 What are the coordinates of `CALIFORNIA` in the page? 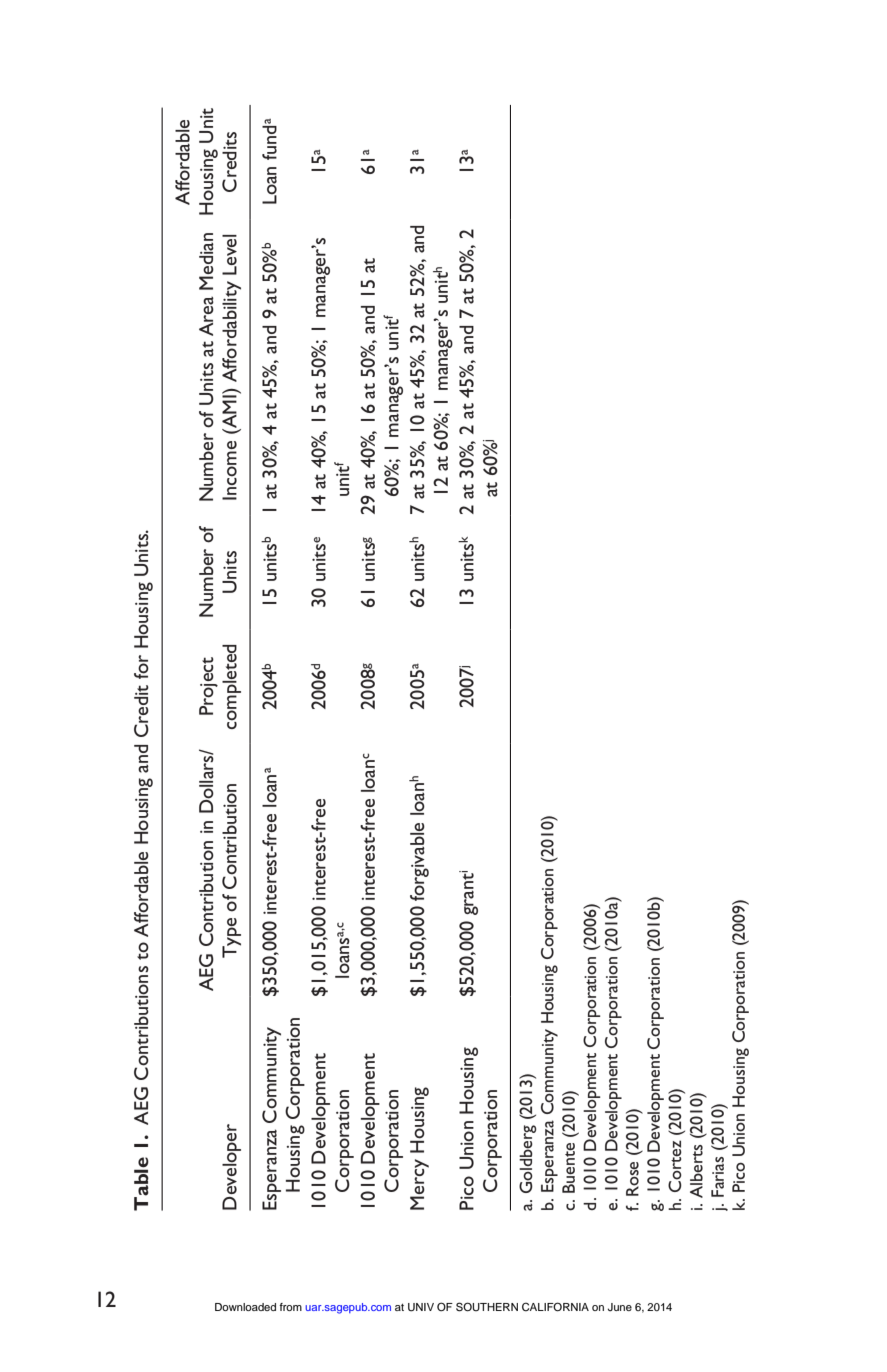 It's located at (555, 1307).
